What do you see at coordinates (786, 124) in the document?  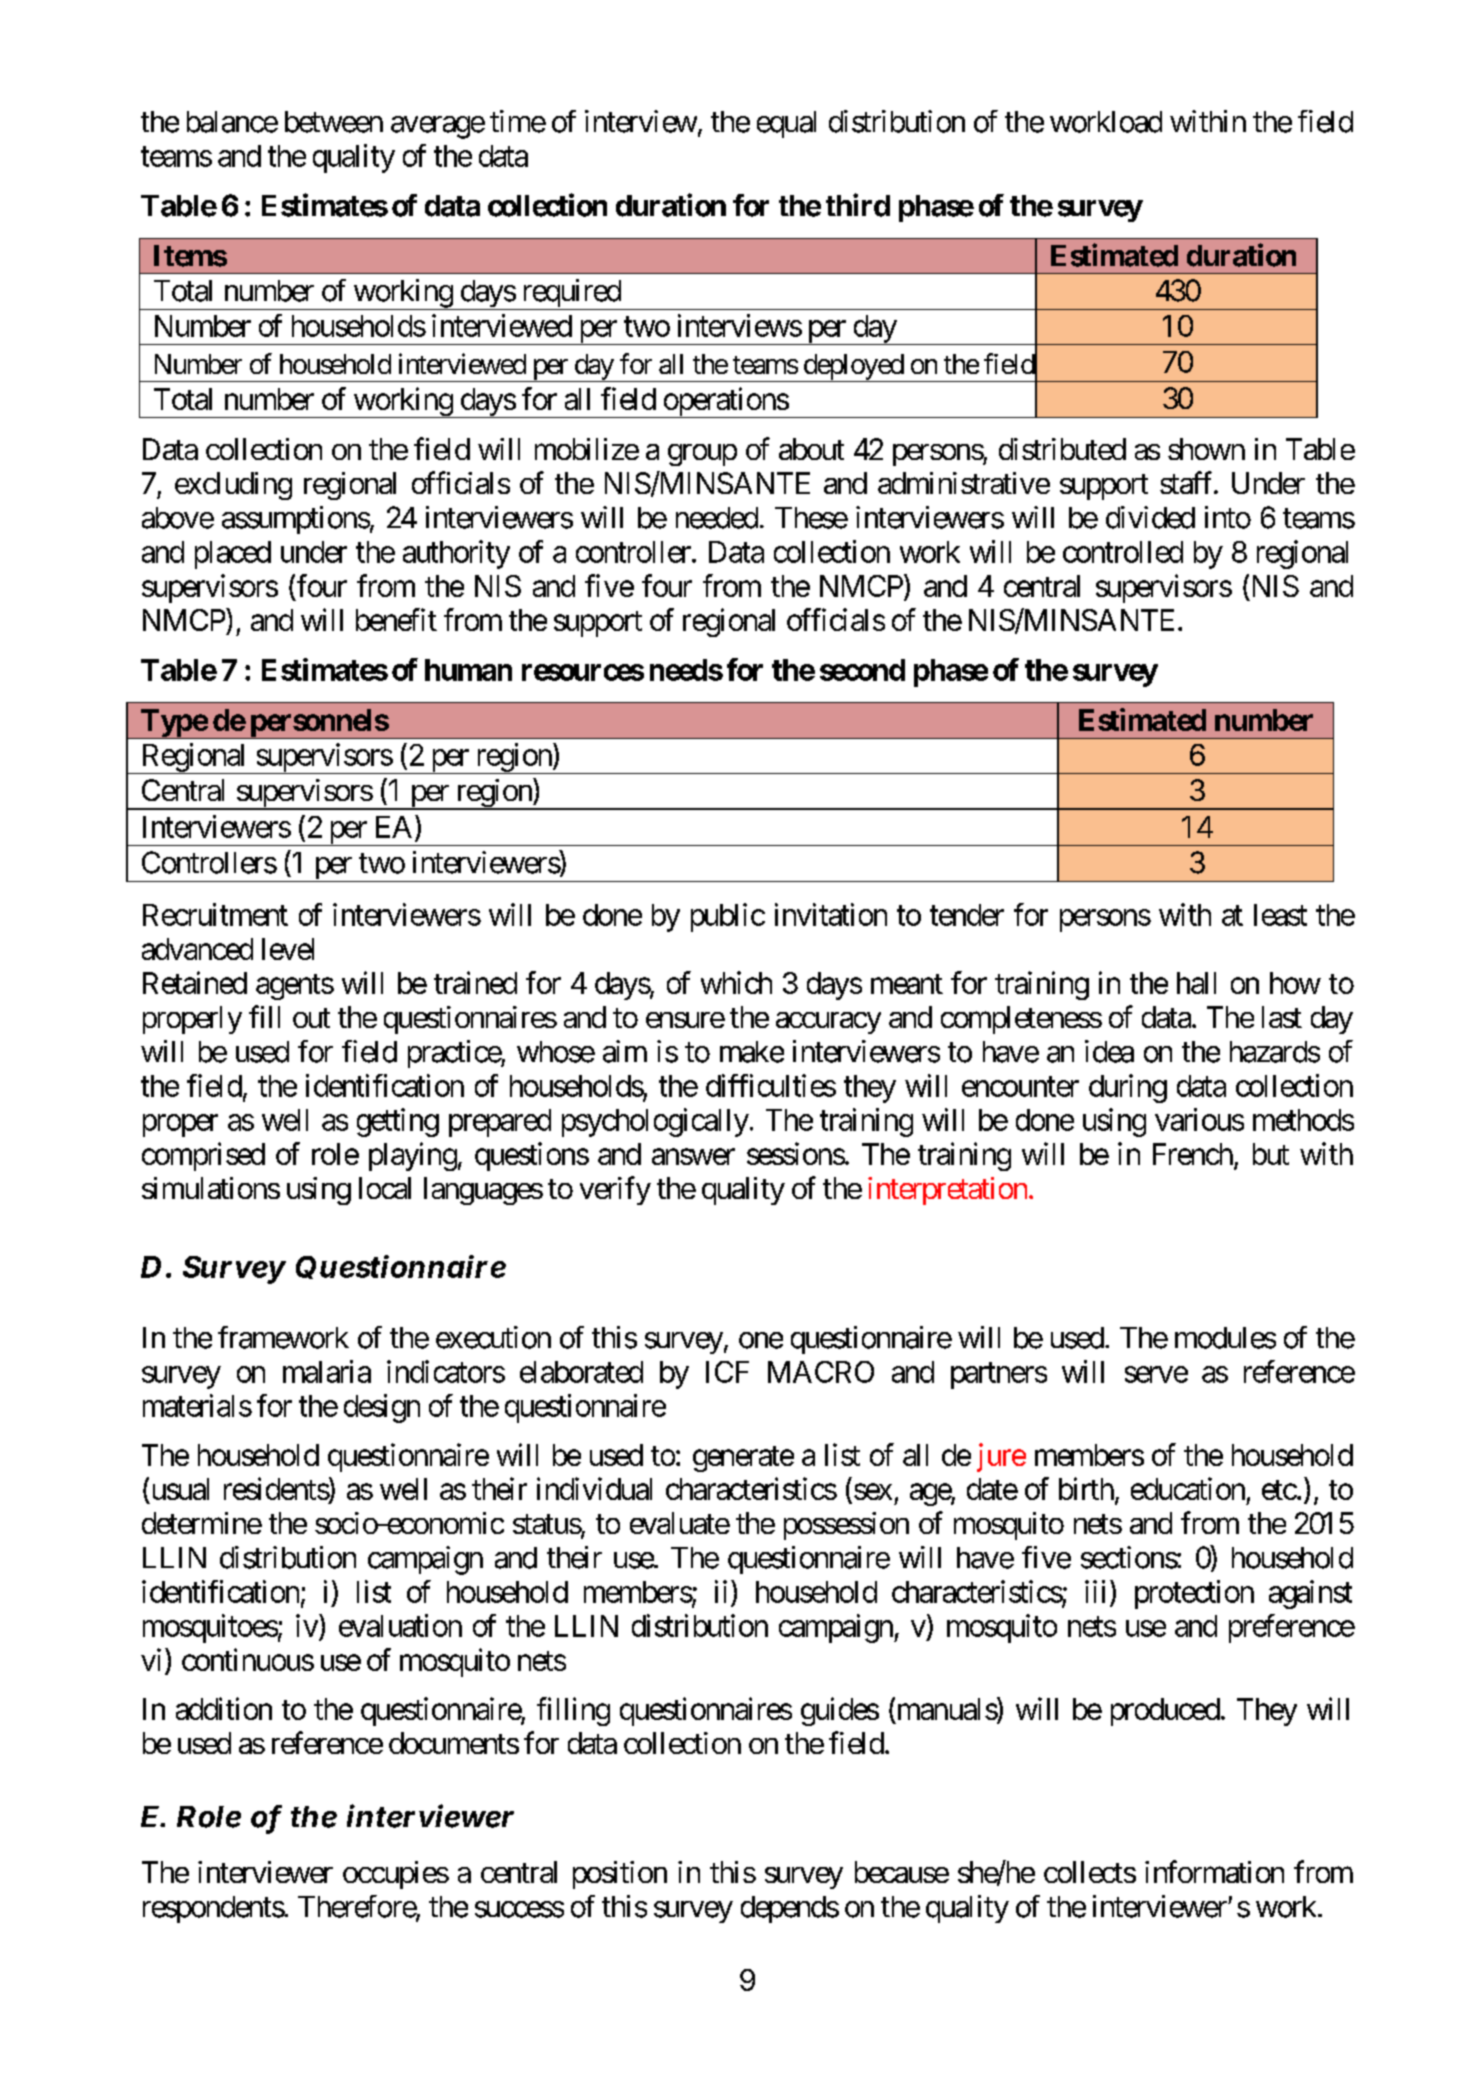 I see `equal` at bounding box center [786, 124].
